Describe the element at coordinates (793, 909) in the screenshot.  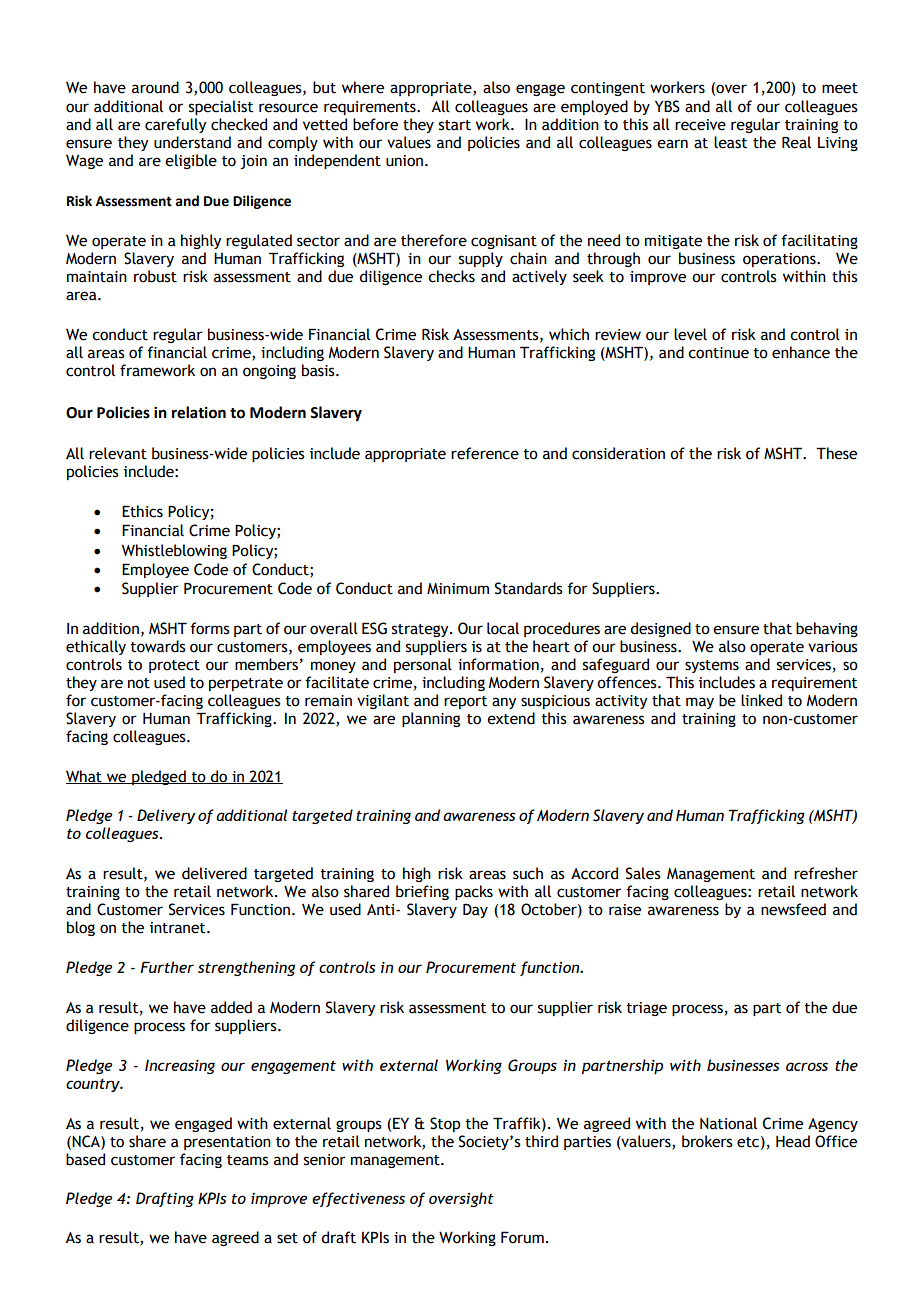
I see `newsfeed` at that location.
